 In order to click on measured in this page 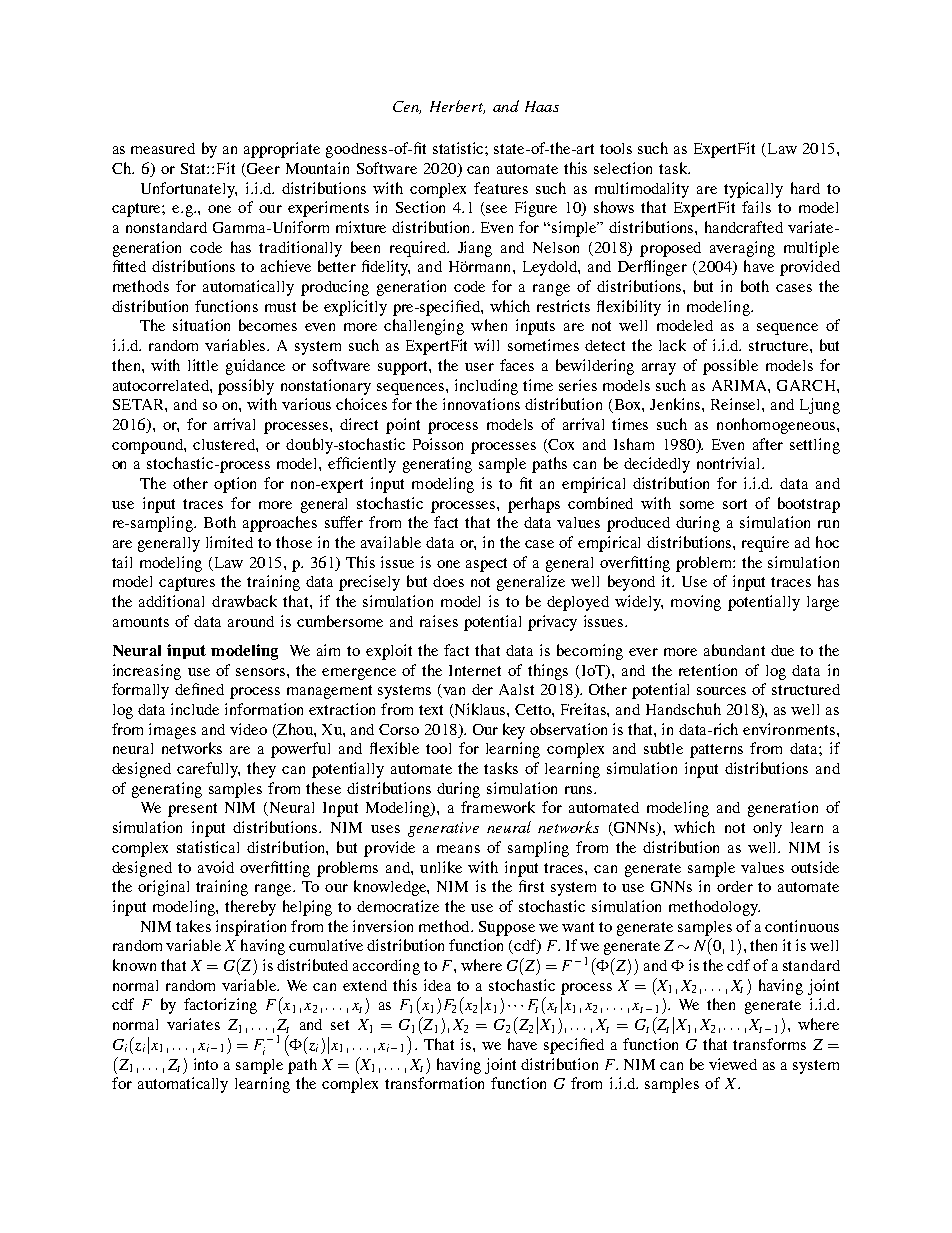, I will do `click(163, 148)`.
